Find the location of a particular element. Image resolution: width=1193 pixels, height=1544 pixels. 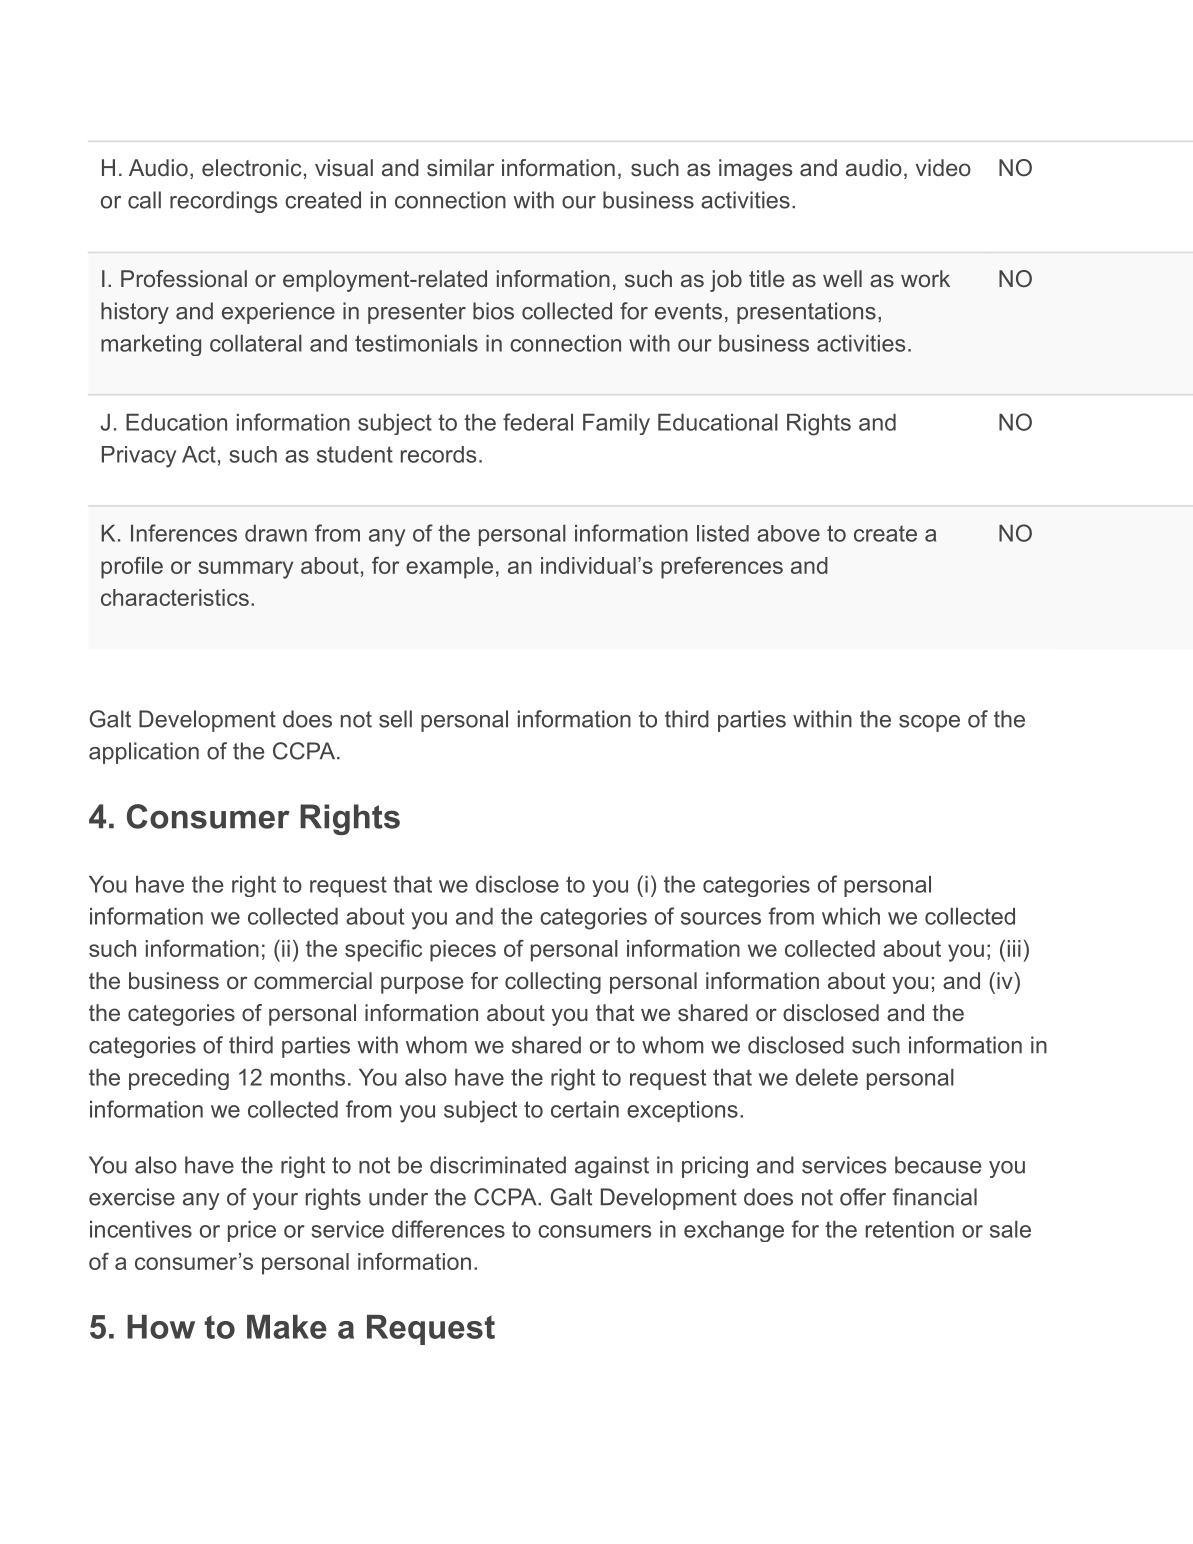

video is located at coordinates (943, 167).
